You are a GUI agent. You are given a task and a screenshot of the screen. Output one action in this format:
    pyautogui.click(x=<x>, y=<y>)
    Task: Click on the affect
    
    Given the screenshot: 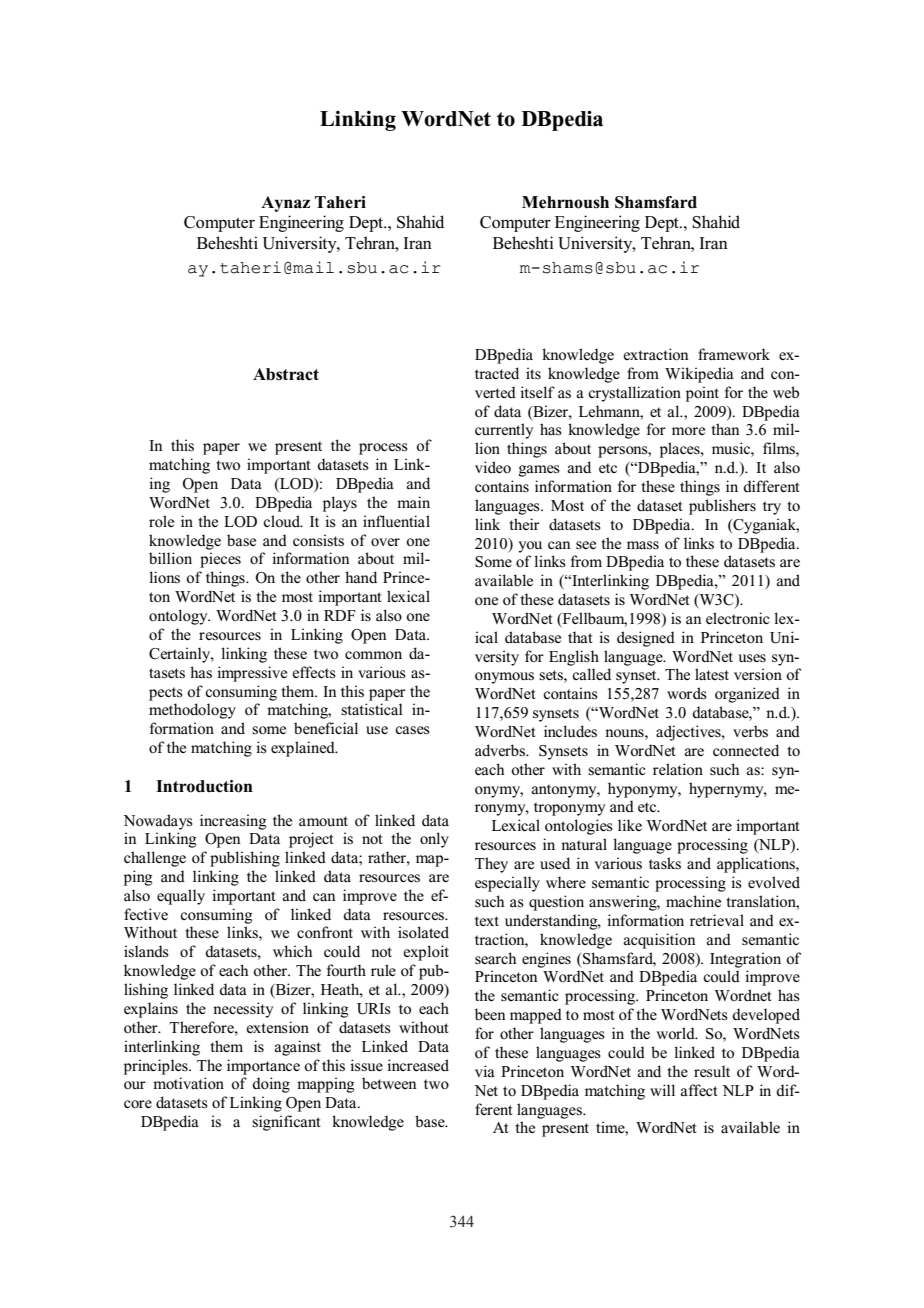 What is the action you would take?
    pyautogui.click(x=699, y=1090)
